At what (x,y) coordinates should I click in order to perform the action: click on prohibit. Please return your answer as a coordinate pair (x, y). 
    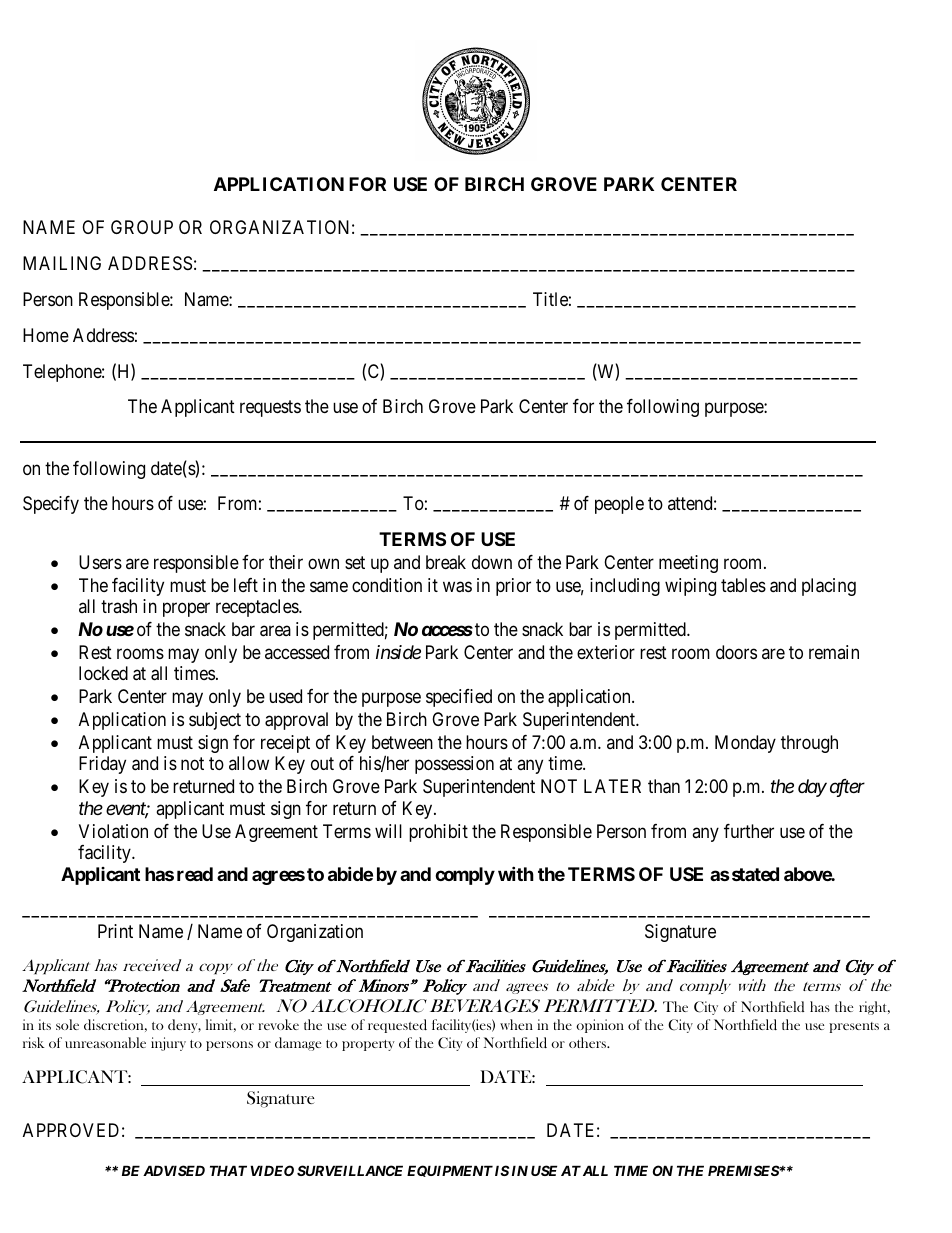
    Looking at the image, I should click on (438, 833).
